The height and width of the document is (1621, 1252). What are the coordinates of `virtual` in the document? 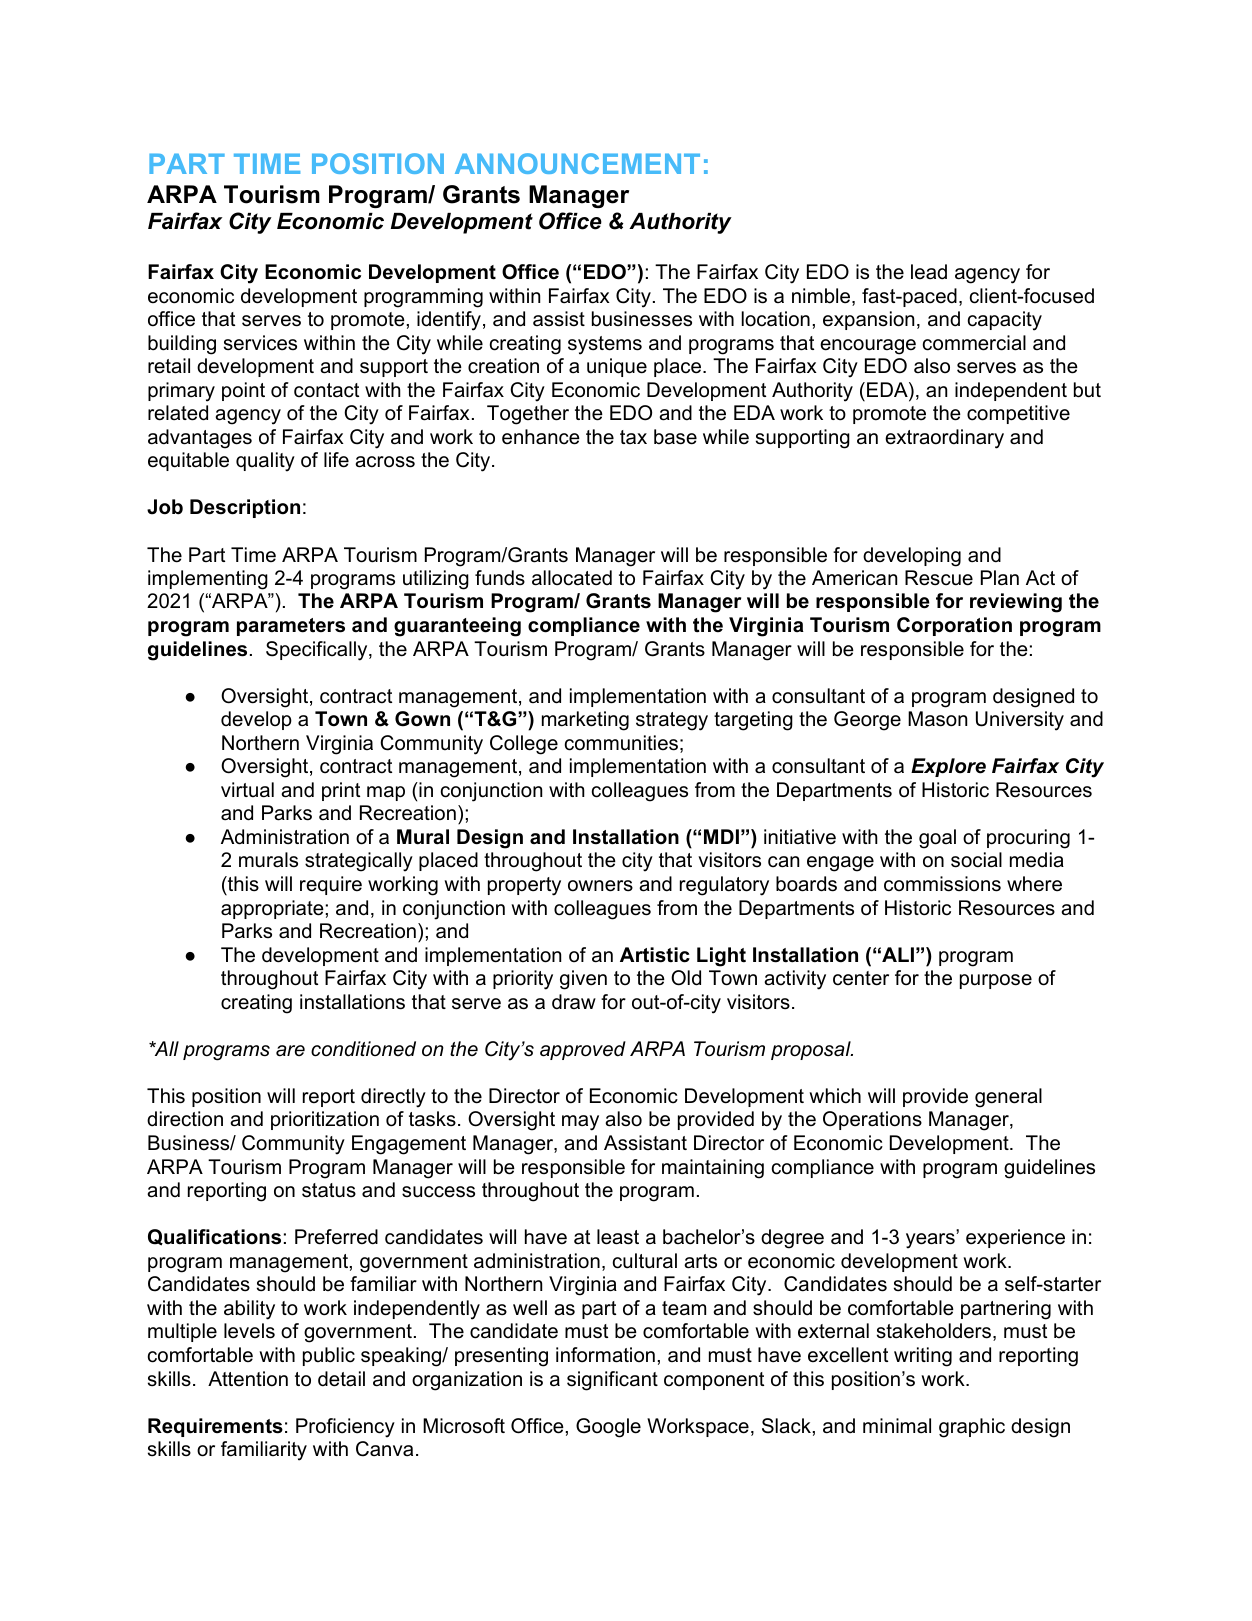 It's located at (247, 790).
